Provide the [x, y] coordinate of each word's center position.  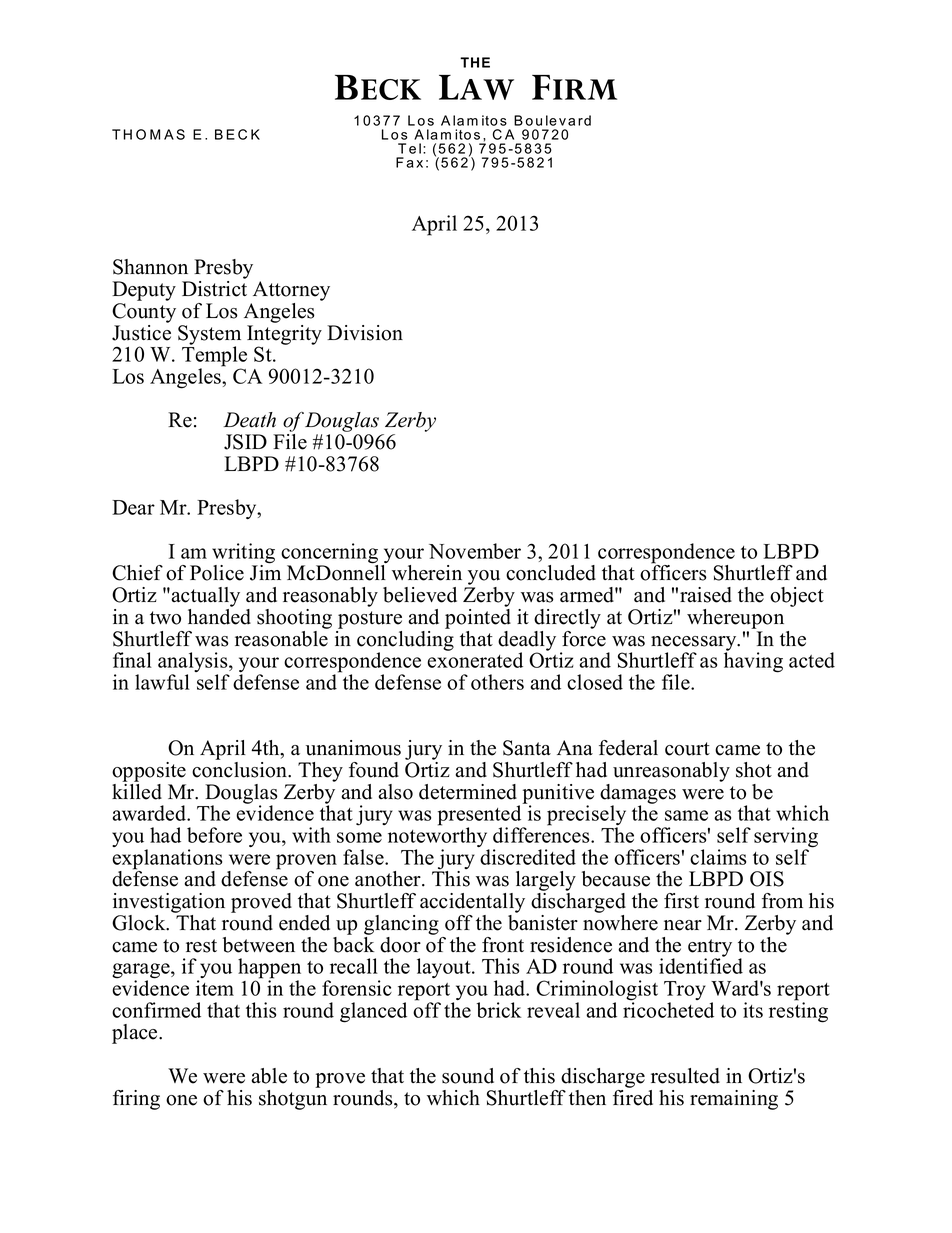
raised [706, 595]
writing [243, 554]
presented [481, 815]
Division [365, 333]
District [214, 289]
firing [136, 1100]
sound [468, 1076]
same [686, 815]
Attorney [291, 291]
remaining [734, 1100]
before [214, 835]
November [475, 551]
